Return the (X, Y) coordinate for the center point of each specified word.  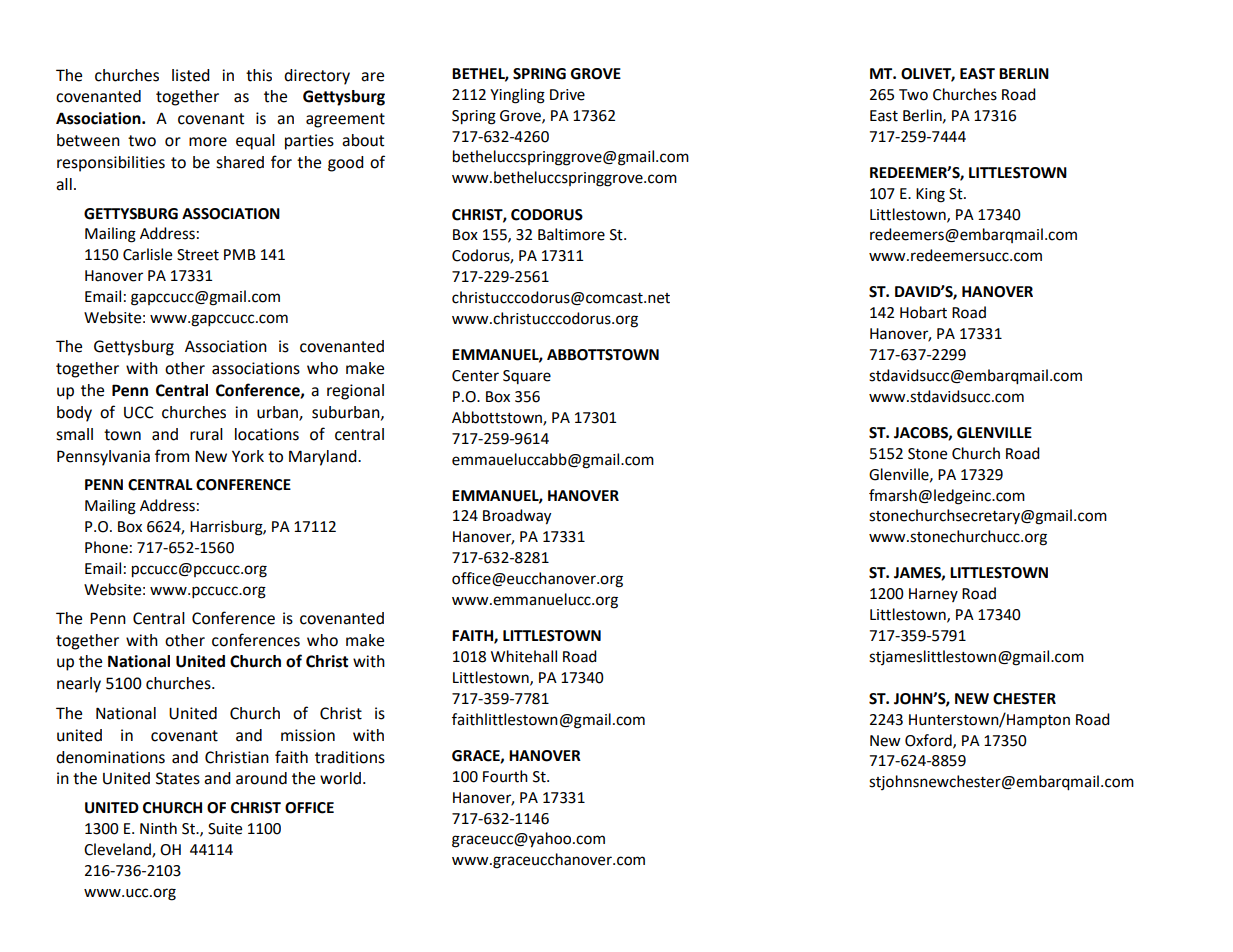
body (74, 414)
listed (191, 75)
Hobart (923, 312)
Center (475, 376)
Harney (933, 595)
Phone (106, 547)
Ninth (158, 828)
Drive (567, 95)
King (930, 195)
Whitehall (524, 656)
